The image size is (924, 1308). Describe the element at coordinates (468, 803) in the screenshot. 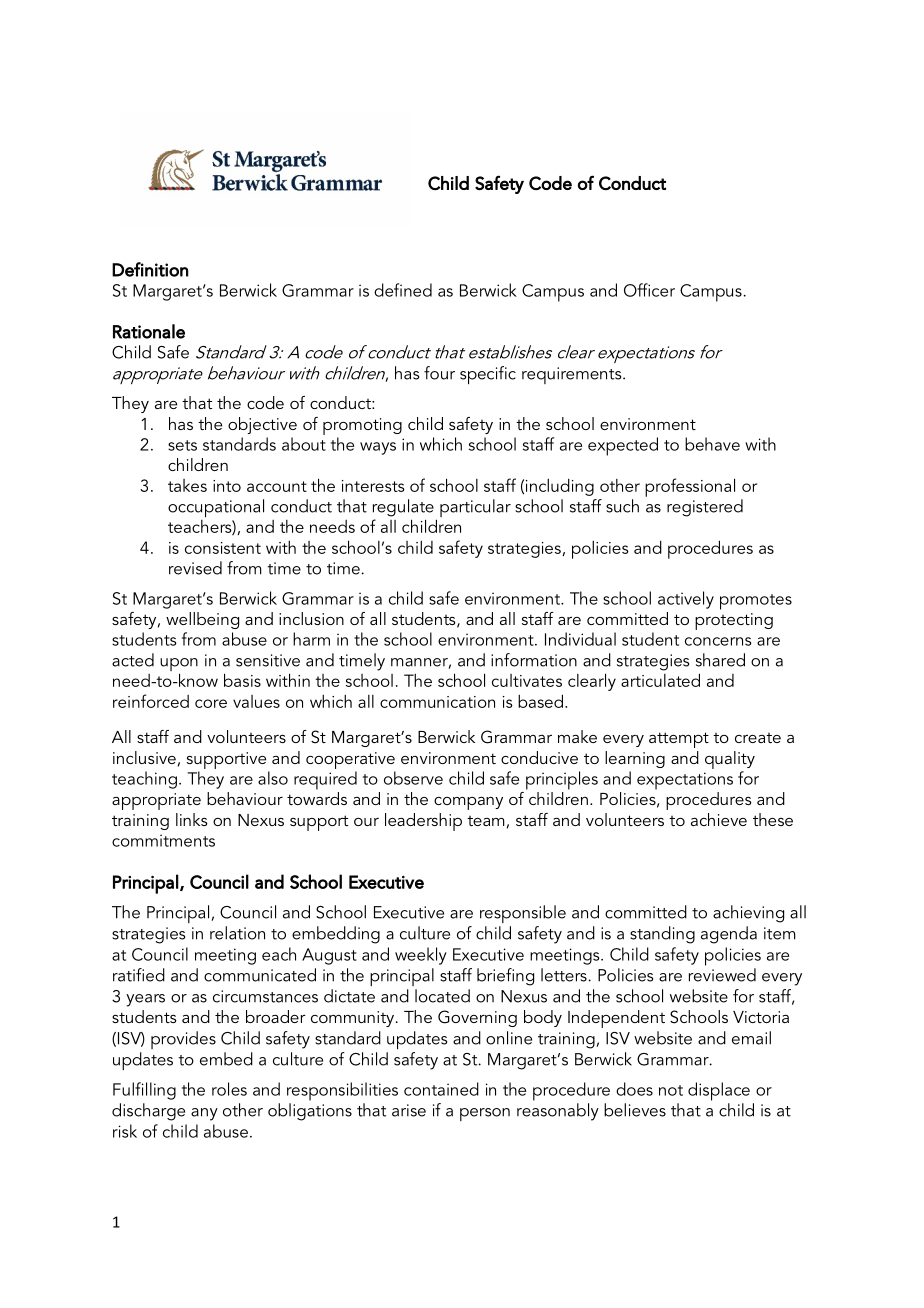

I see `company` at that location.
